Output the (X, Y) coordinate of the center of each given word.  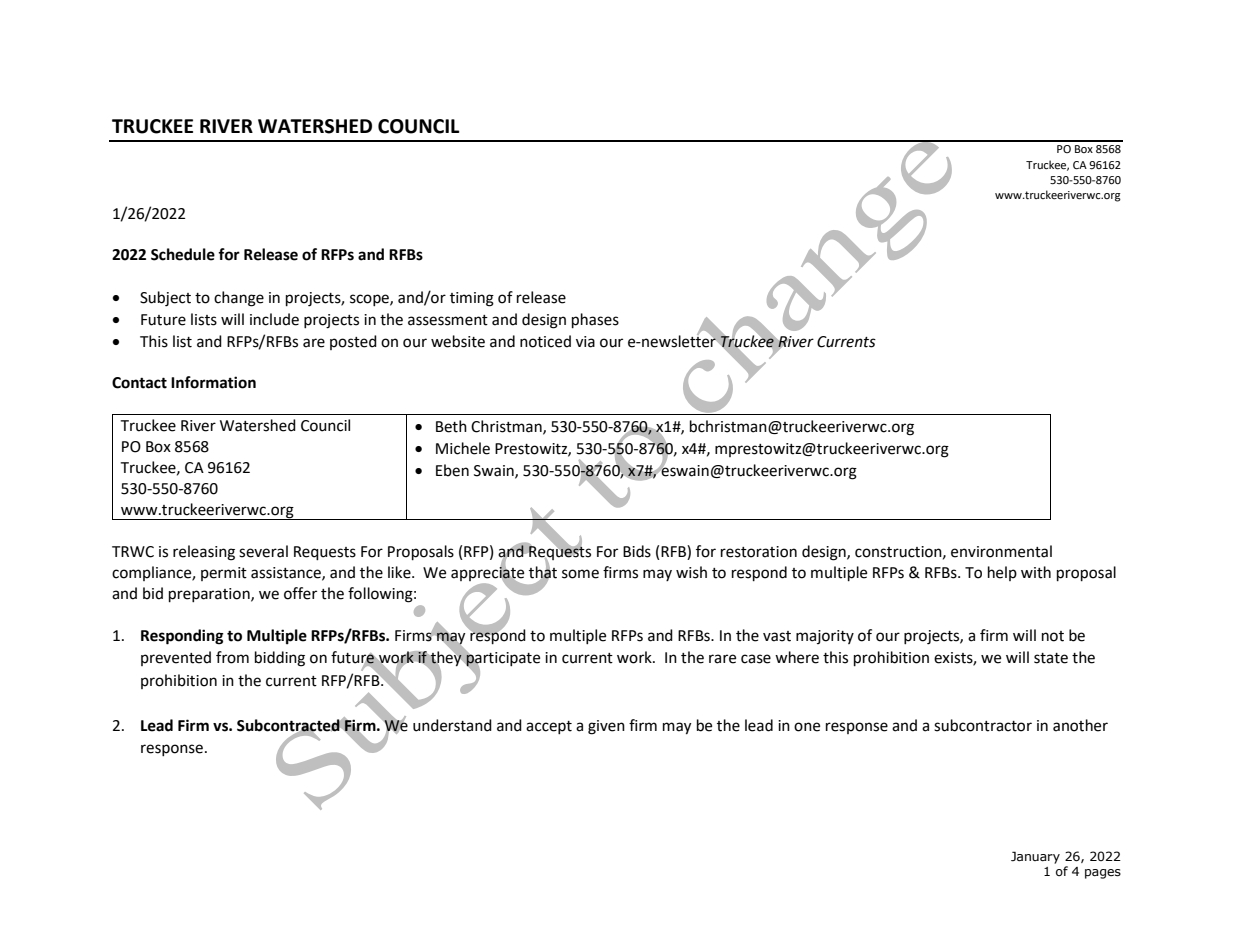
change (239, 299)
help (1002, 573)
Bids (637, 551)
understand (452, 725)
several (263, 551)
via (585, 342)
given (606, 727)
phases (595, 321)
